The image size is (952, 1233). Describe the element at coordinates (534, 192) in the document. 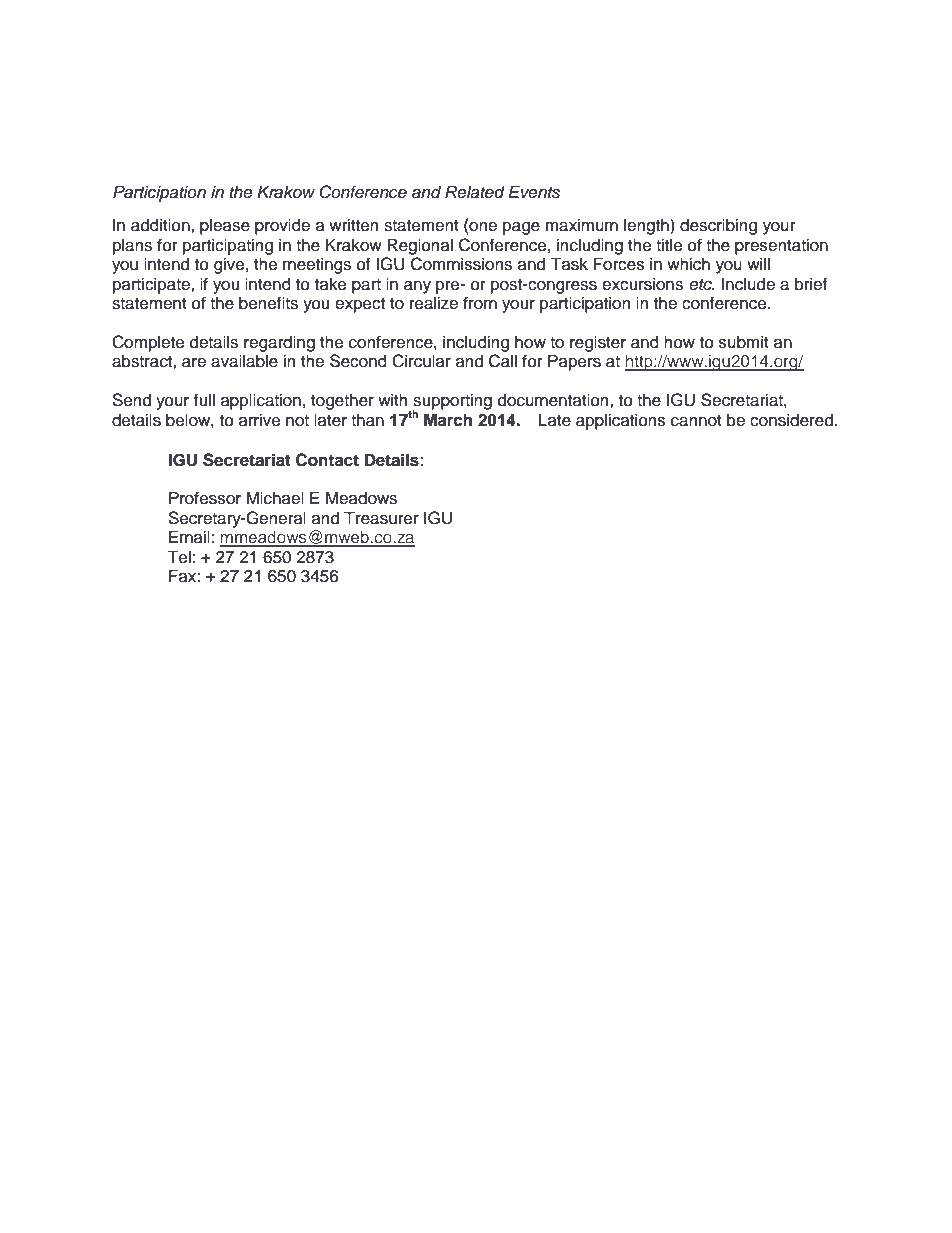

I see `Events` at that location.
